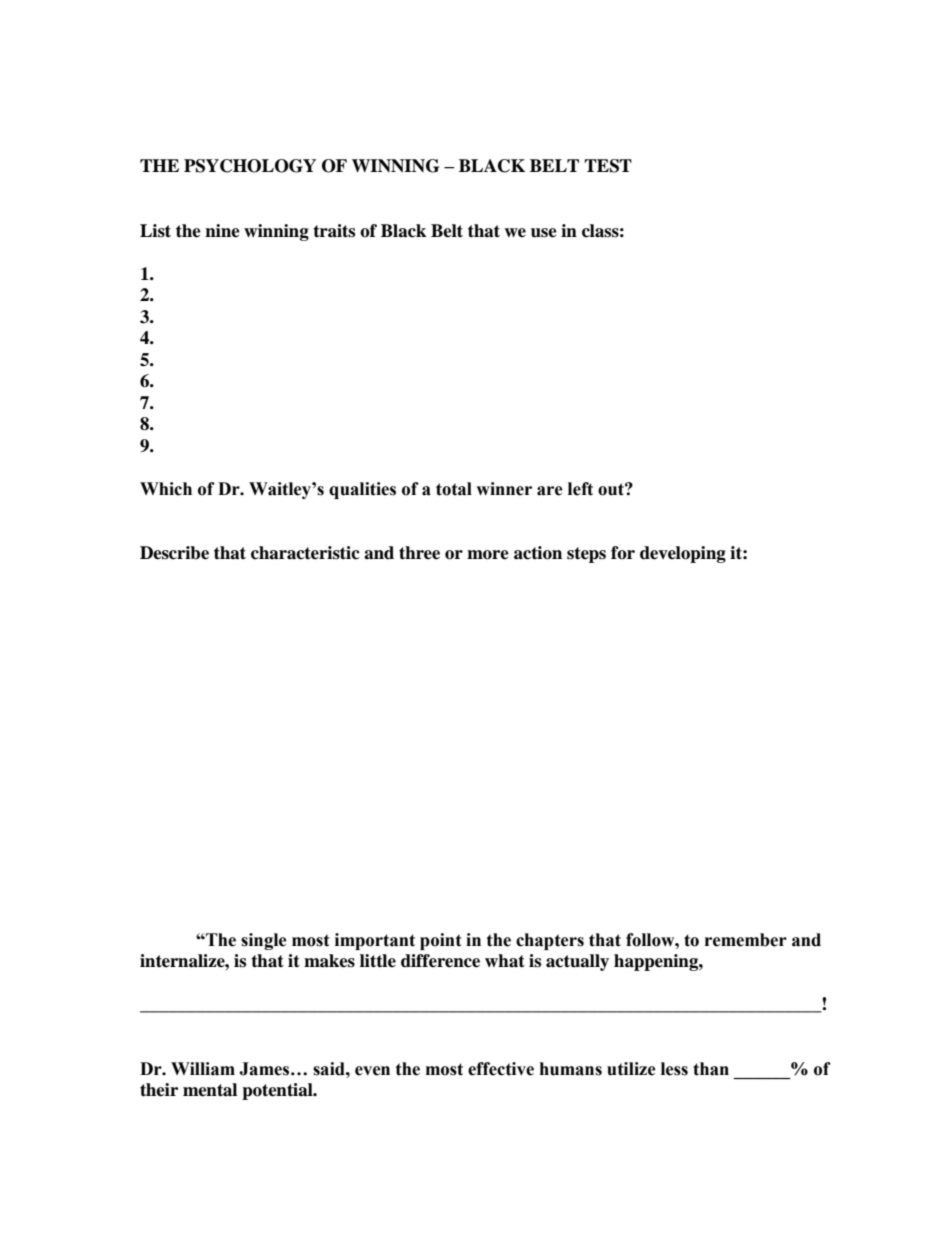  What do you see at coordinates (203, 1069) in the document?
I see `William` at bounding box center [203, 1069].
